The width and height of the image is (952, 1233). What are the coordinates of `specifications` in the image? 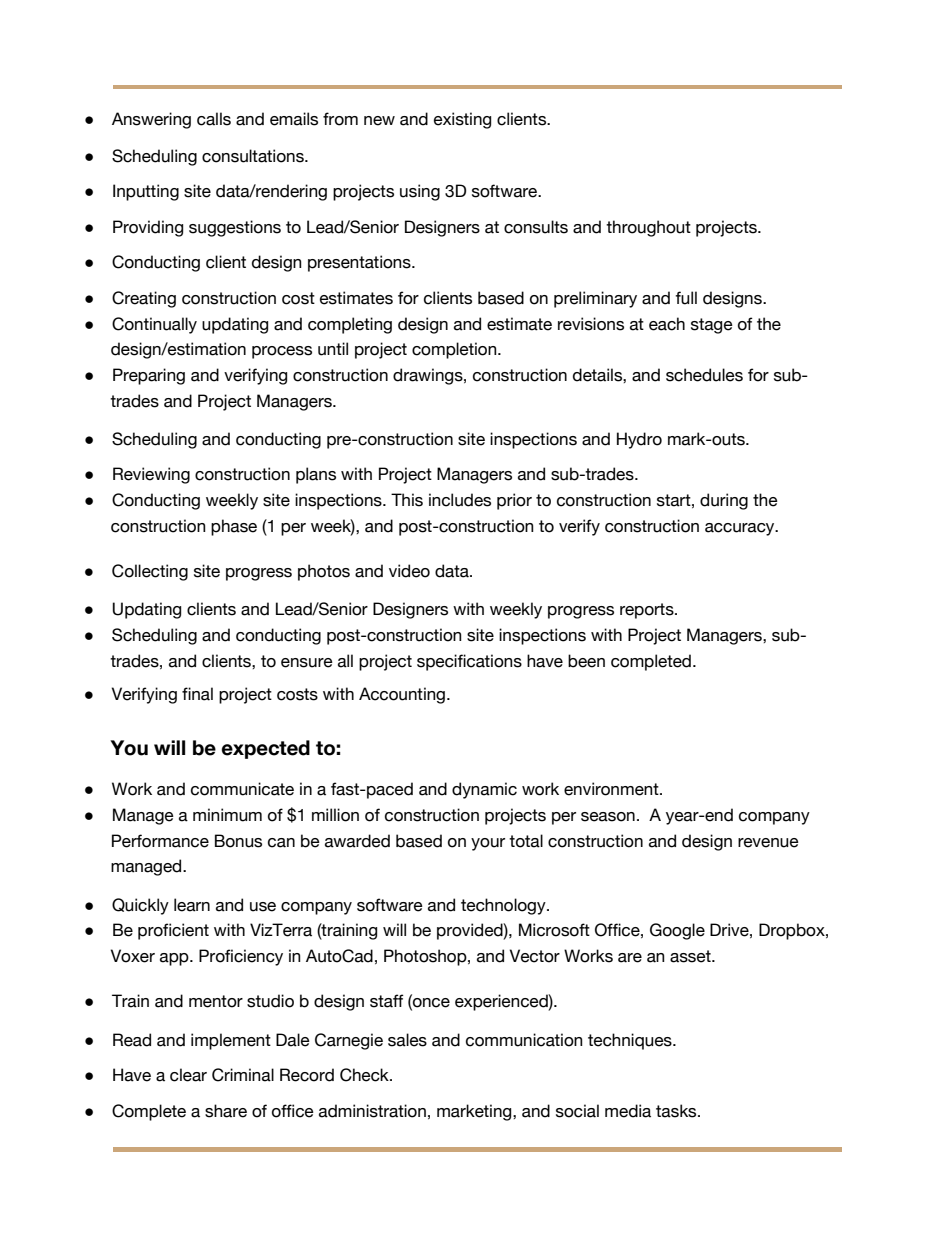 It's located at (469, 662).
